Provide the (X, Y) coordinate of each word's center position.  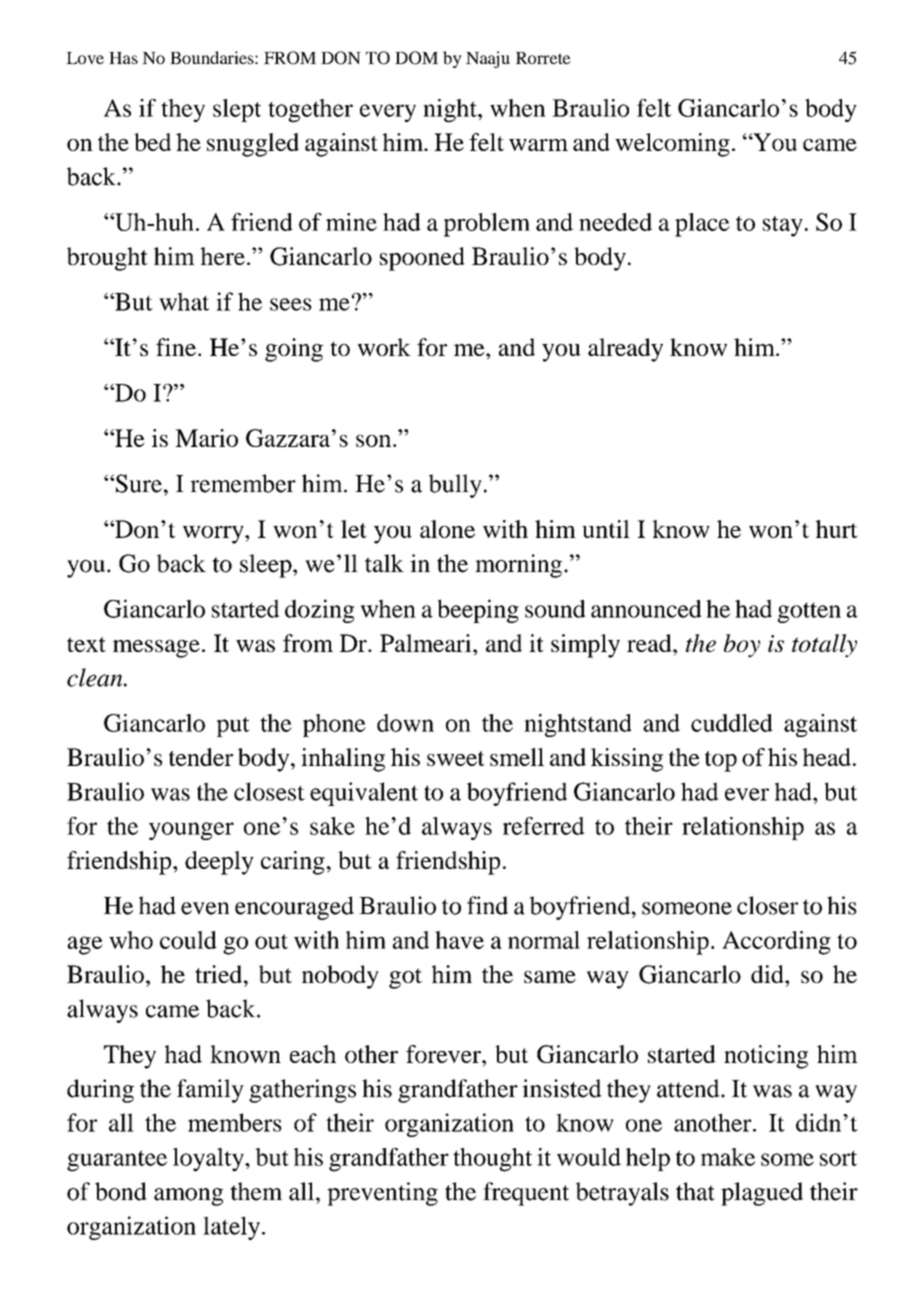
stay (783, 226)
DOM (416, 58)
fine (176, 347)
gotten (809, 612)
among (188, 1197)
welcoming (672, 145)
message (156, 649)
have (459, 940)
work (384, 347)
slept (237, 110)
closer (767, 905)
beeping (478, 611)
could (188, 940)
